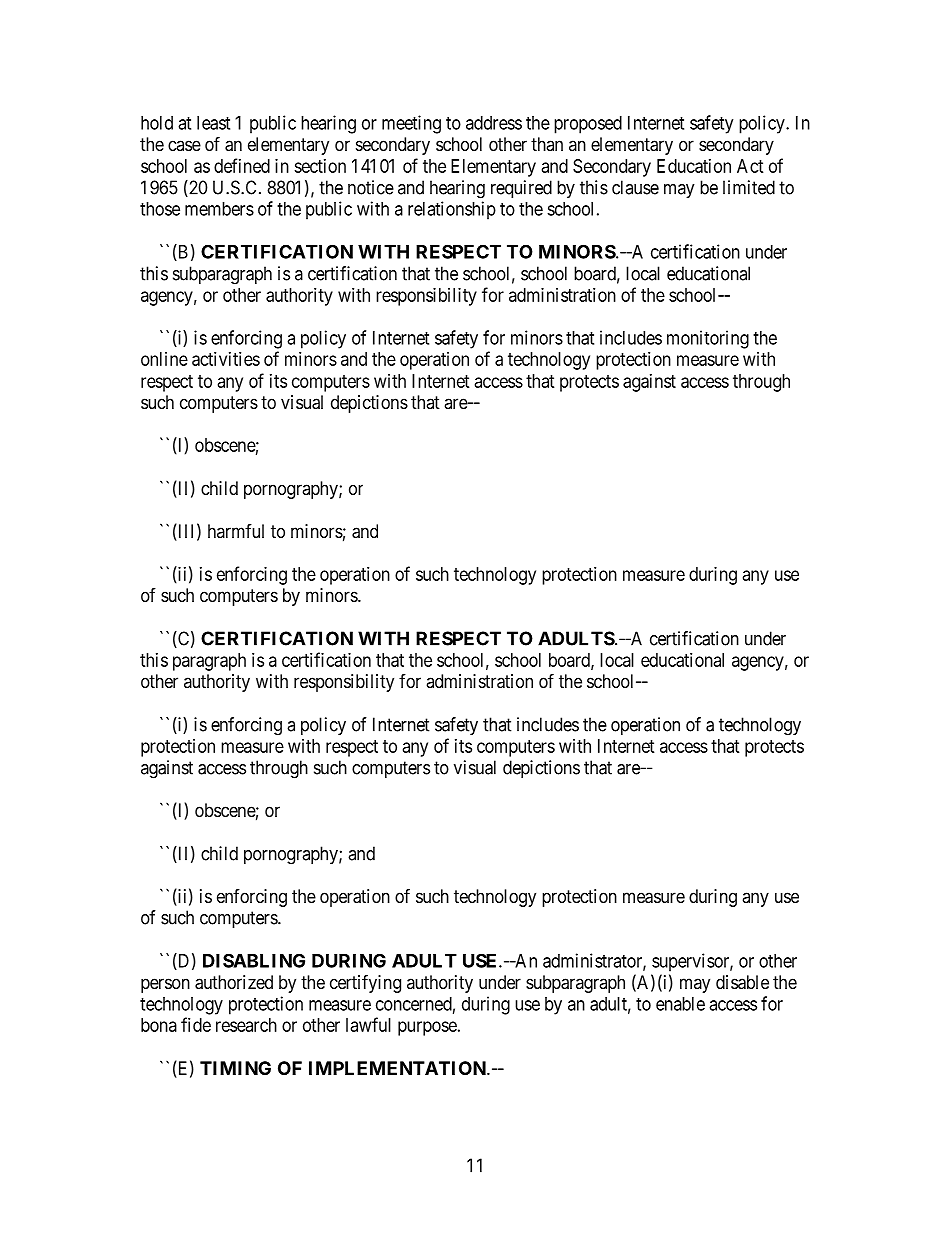 The height and width of the screenshot is (1233, 952). Describe the element at coordinates (680, 1004) in the screenshot. I see `enable` at that location.
